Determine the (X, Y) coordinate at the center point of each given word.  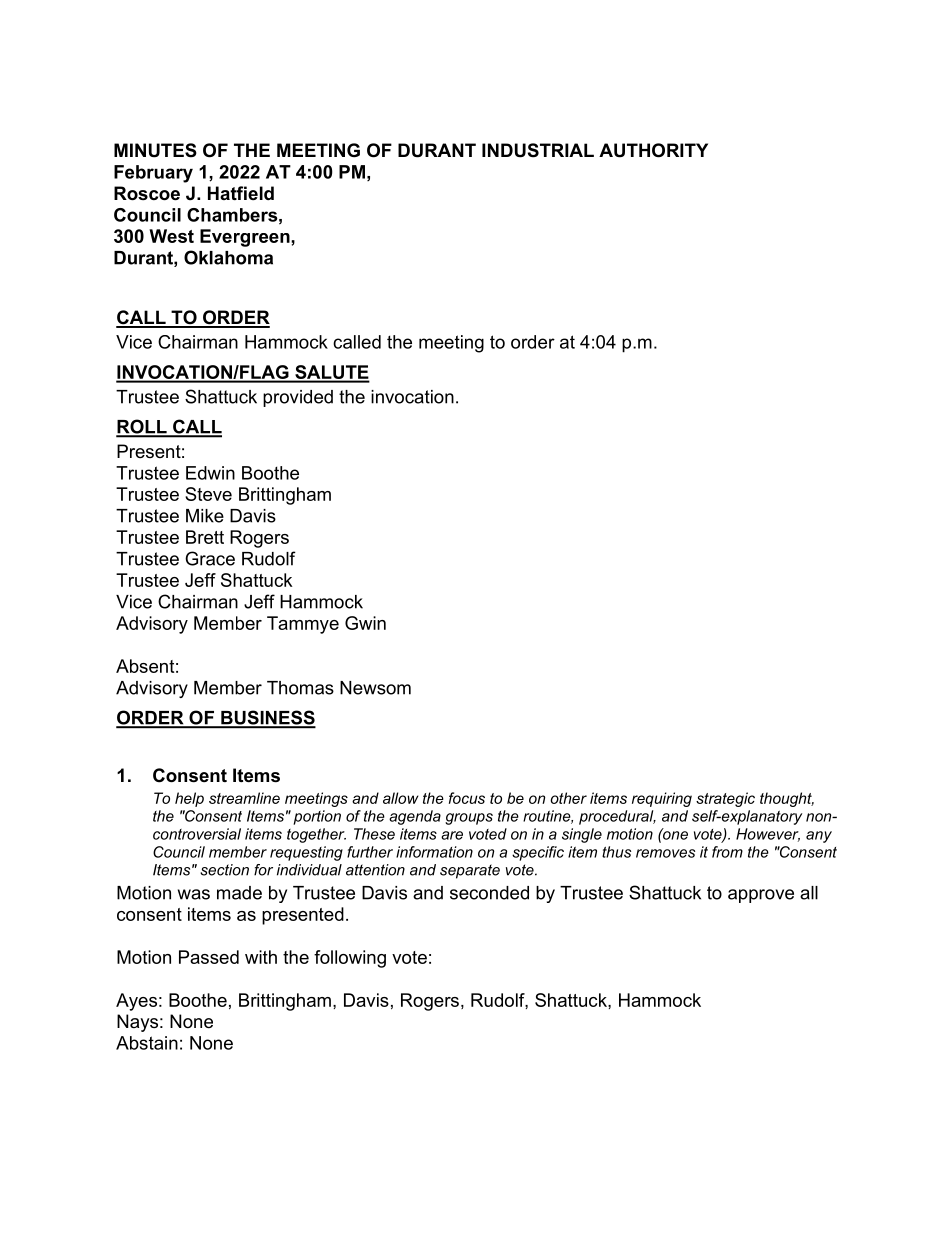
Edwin (210, 473)
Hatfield (241, 193)
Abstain (147, 1043)
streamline (244, 798)
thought (787, 799)
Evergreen (246, 238)
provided (298, 398)
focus (467, 798)
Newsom (375, 688)
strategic (725, 799)
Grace (210, 558)
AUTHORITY (653, 150)
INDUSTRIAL (538, 150)
